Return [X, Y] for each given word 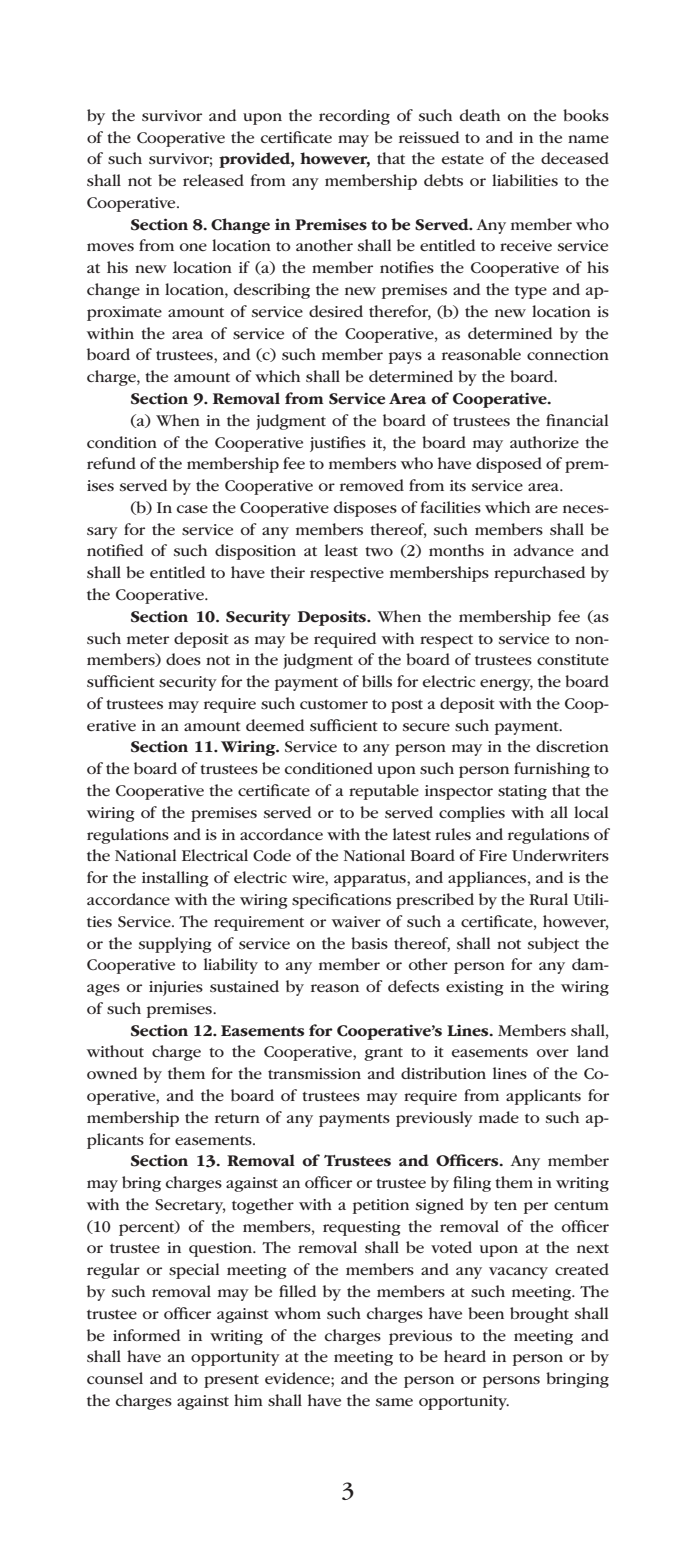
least [341, 550]
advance [544, 550]
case [192, 509]
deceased [575, 158]
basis [369, 943]
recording [354, 117]
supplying [175, 945]
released [213, 180]
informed [146, 1335]
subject [553, 945]
